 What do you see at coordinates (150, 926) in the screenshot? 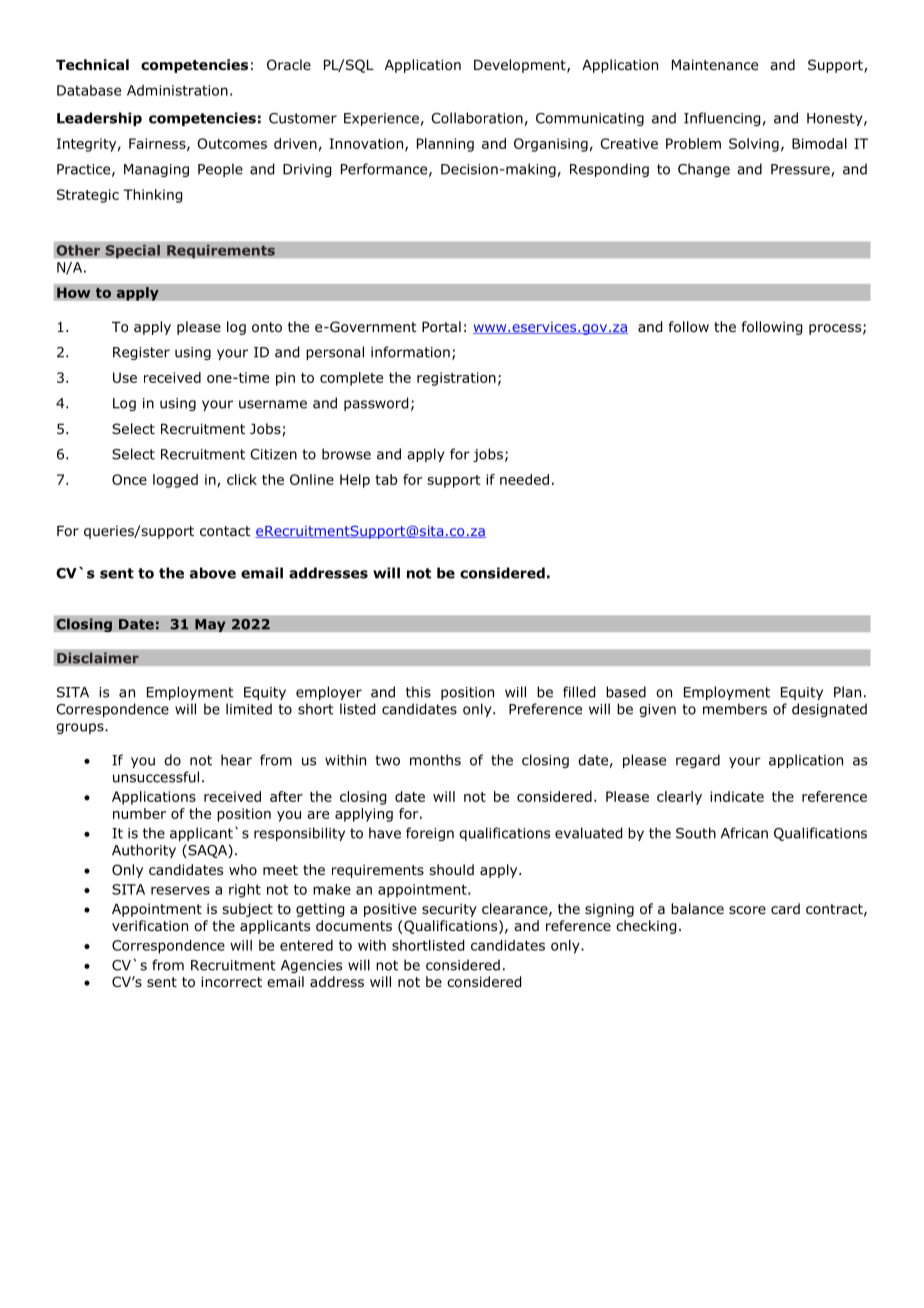
I see `verification` at bounding box center [150, 926].
